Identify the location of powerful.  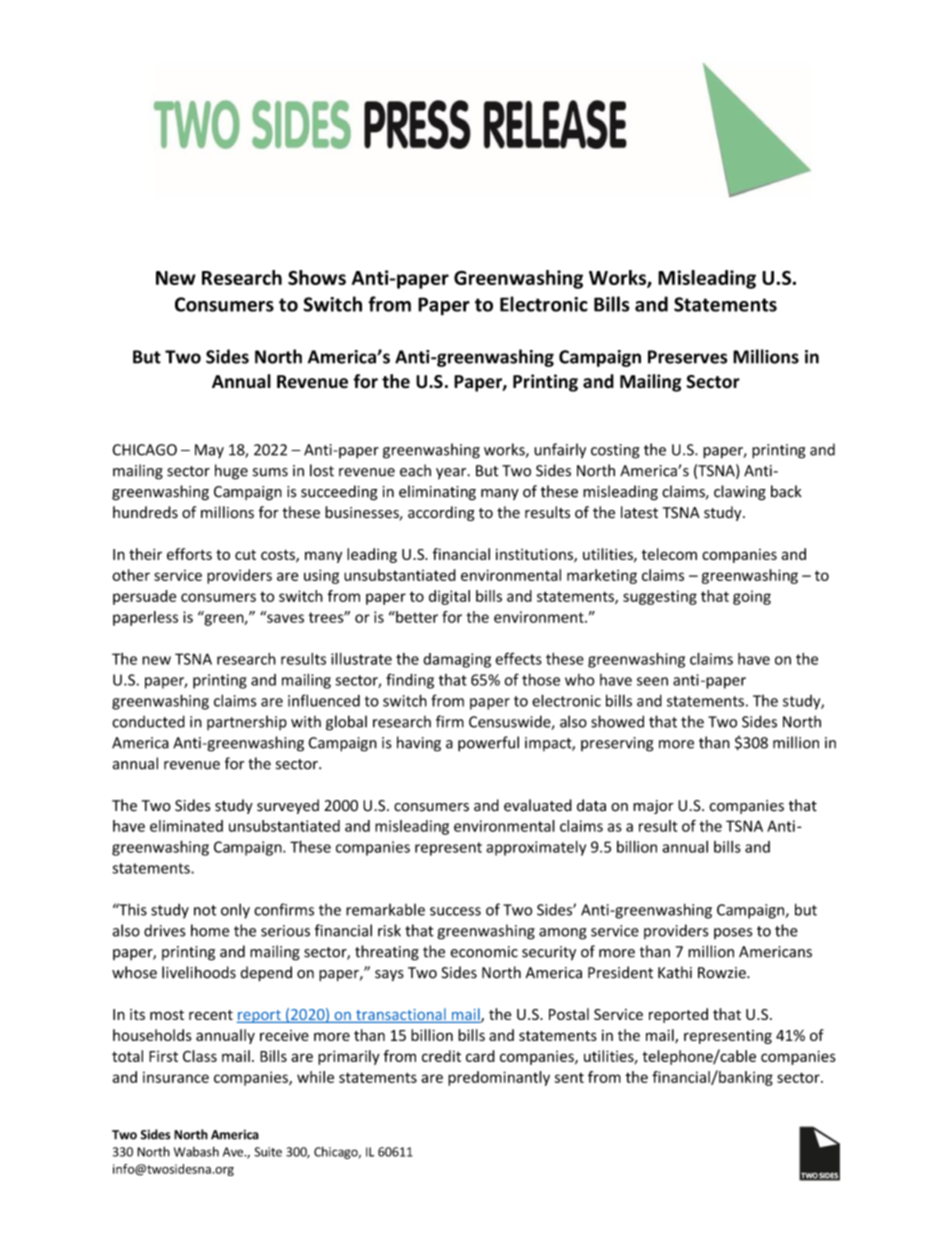
(488, 744).
